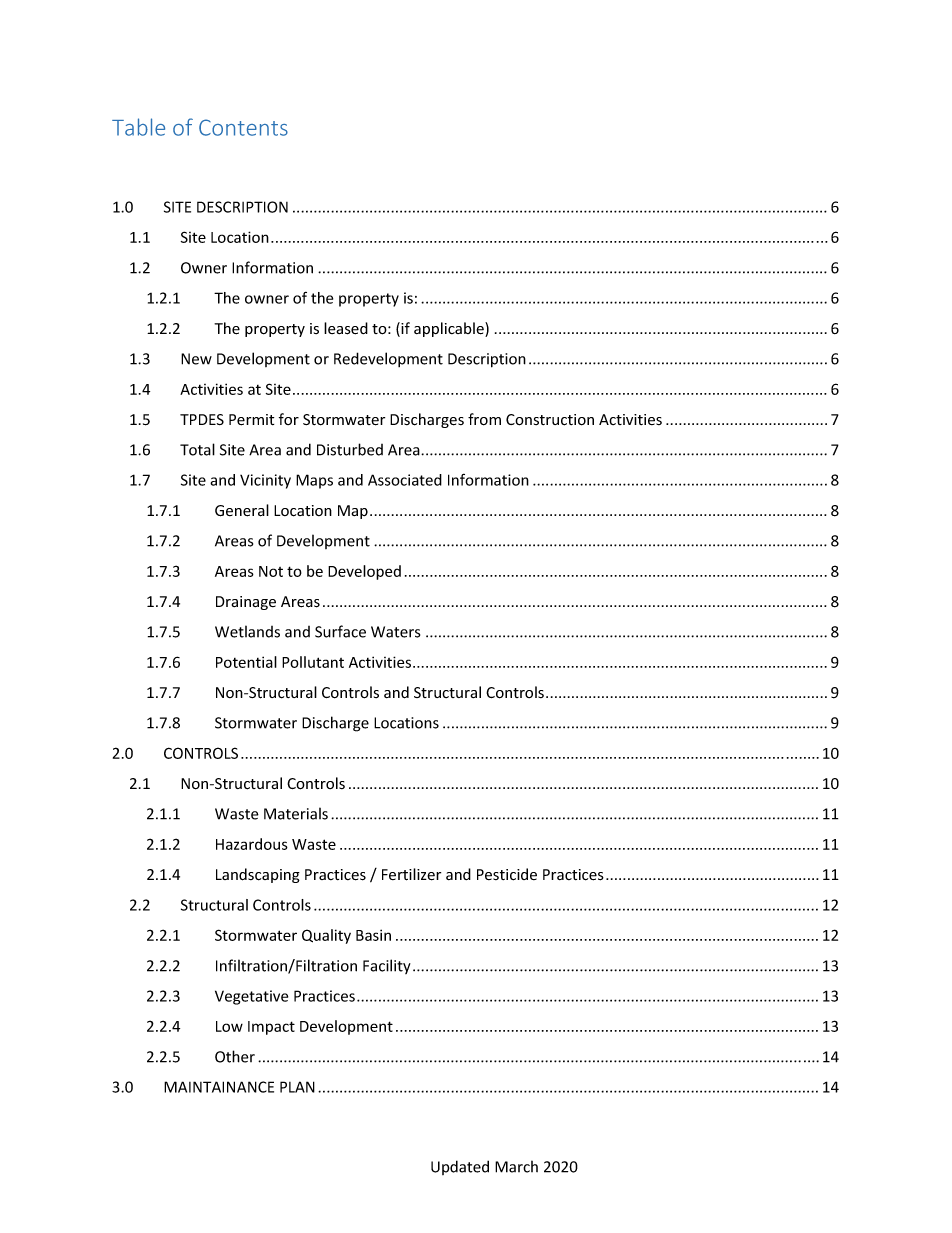 Image resolution: width=952 pixels, height=1233 pixels. Describe the element at coordinates (243, 127) in the document. I see `Contents` at that location.
